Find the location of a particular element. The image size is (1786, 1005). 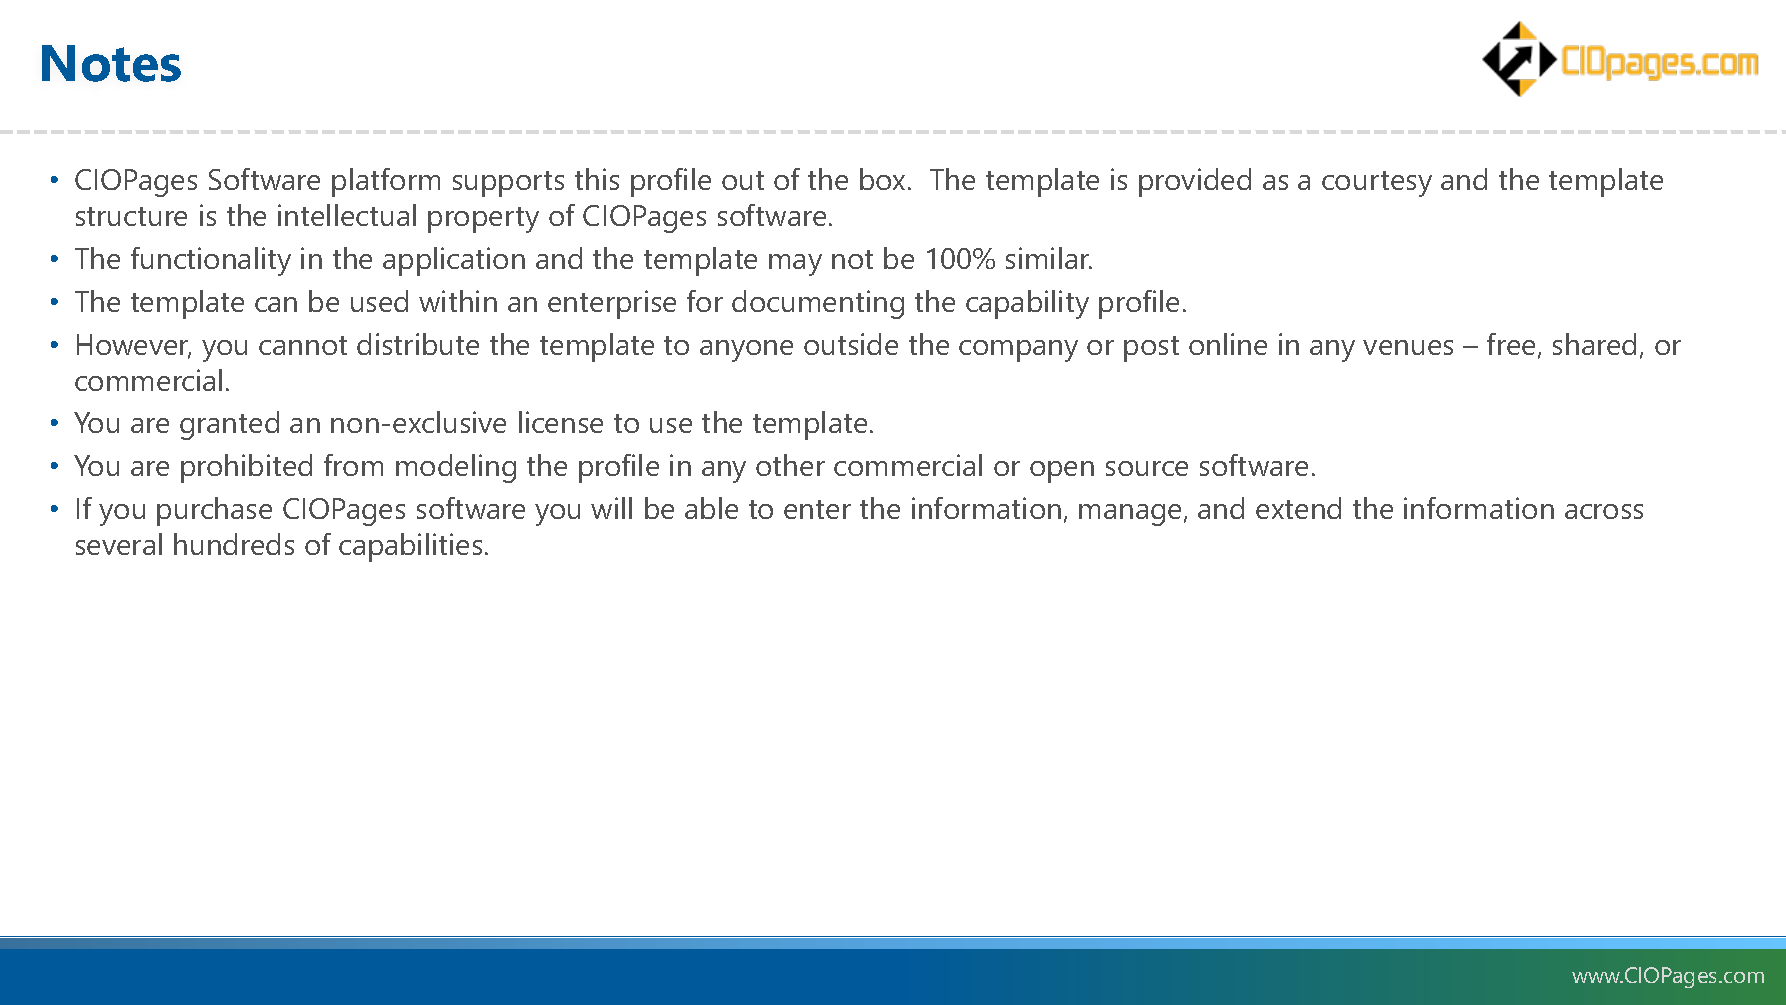

Notes is located at coordinates (111, 63).
